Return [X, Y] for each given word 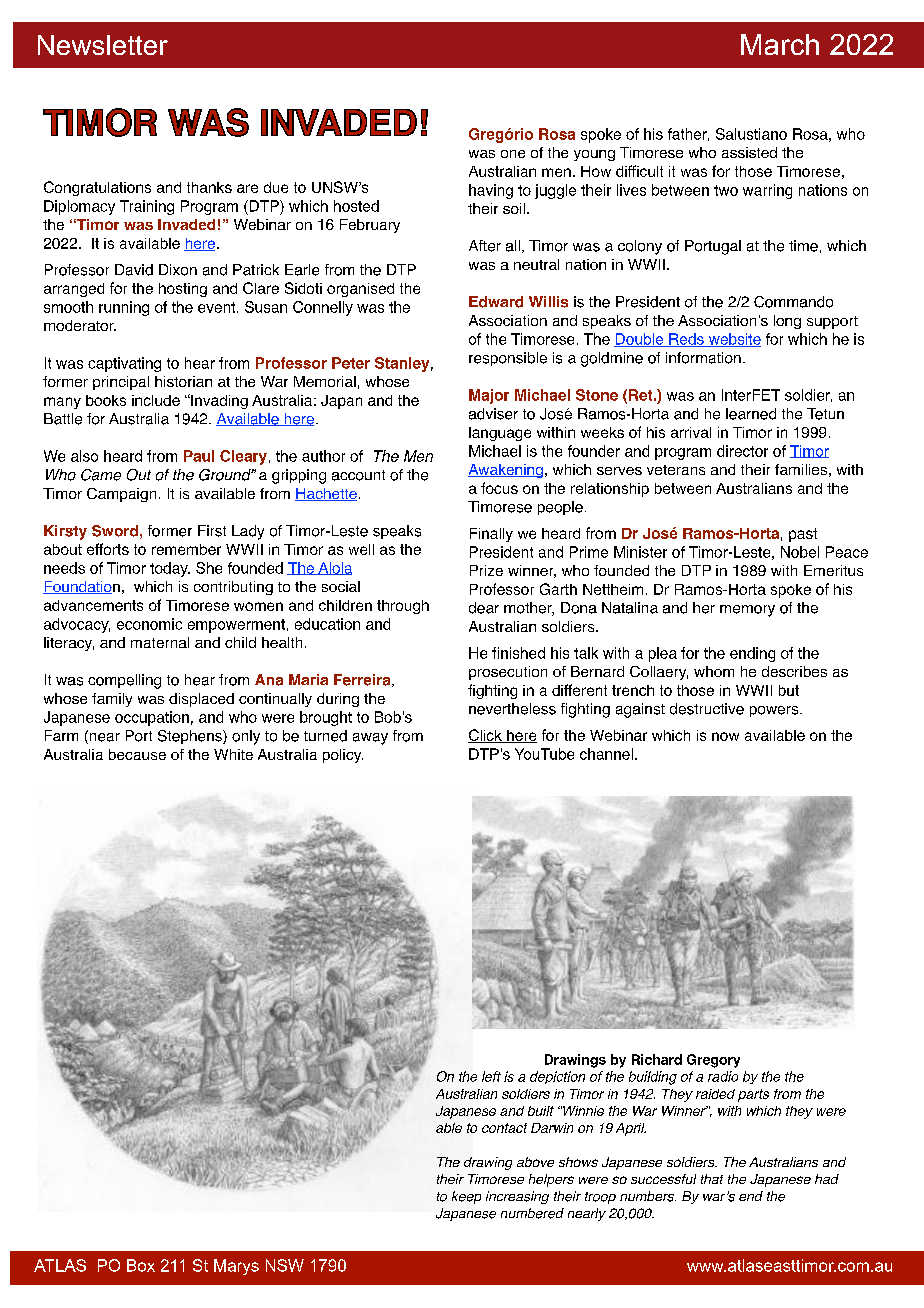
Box [141, 1265]
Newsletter [103, 45]
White [233, 754]
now [725, 736]
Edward [496, 302]
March [780, 44]
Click [486, 736]
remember [186, 549]
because [137, 754]
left [491, 1076]
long [787, 322]
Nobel [800, 552]
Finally [491, 535]
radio [723, 1076]
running [124, 308]
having [491, 191]
